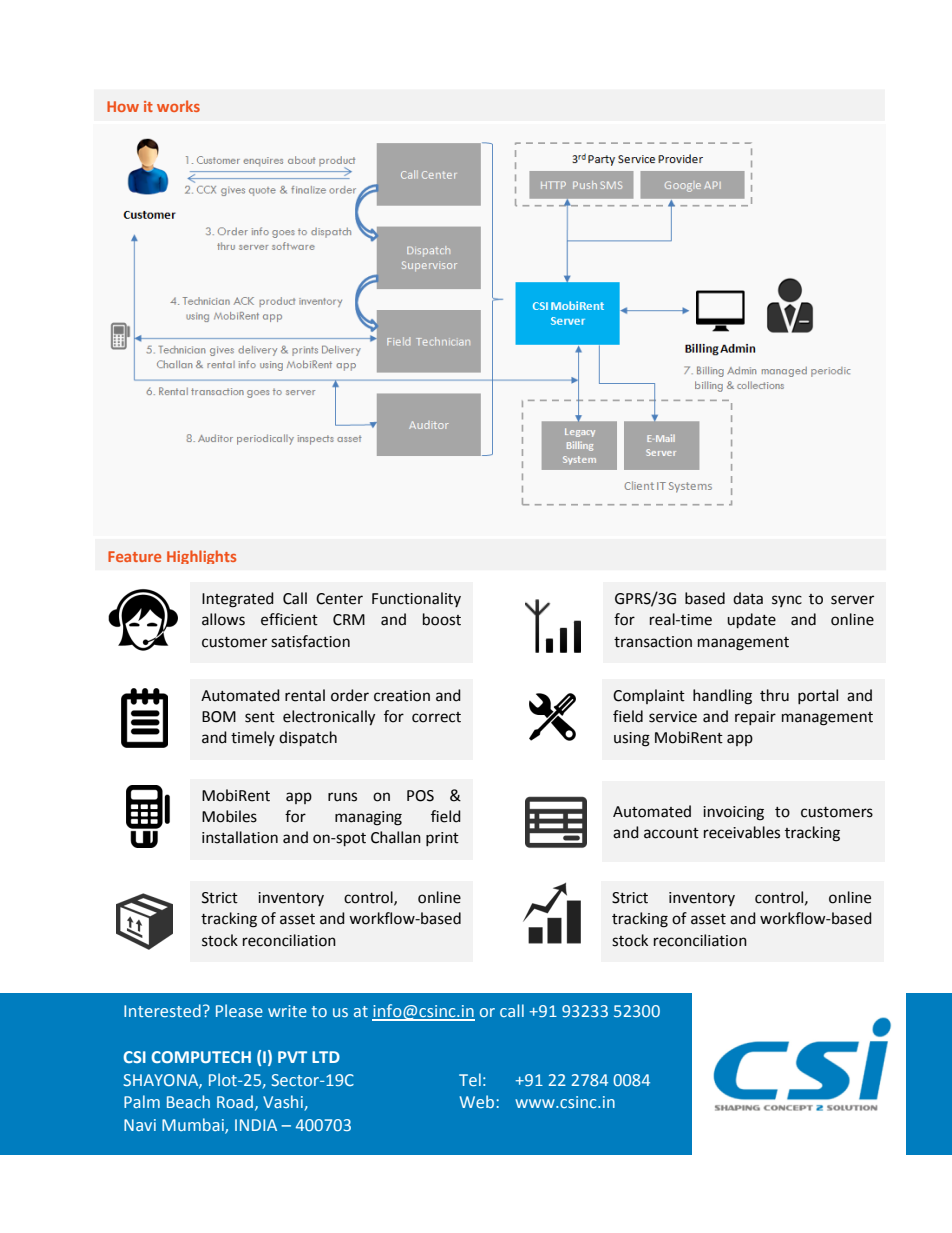 This screenshot has height=1233, width=952. Describe the element at coordinates (442, 619) in the screenshot. I see `boost` at that location.
